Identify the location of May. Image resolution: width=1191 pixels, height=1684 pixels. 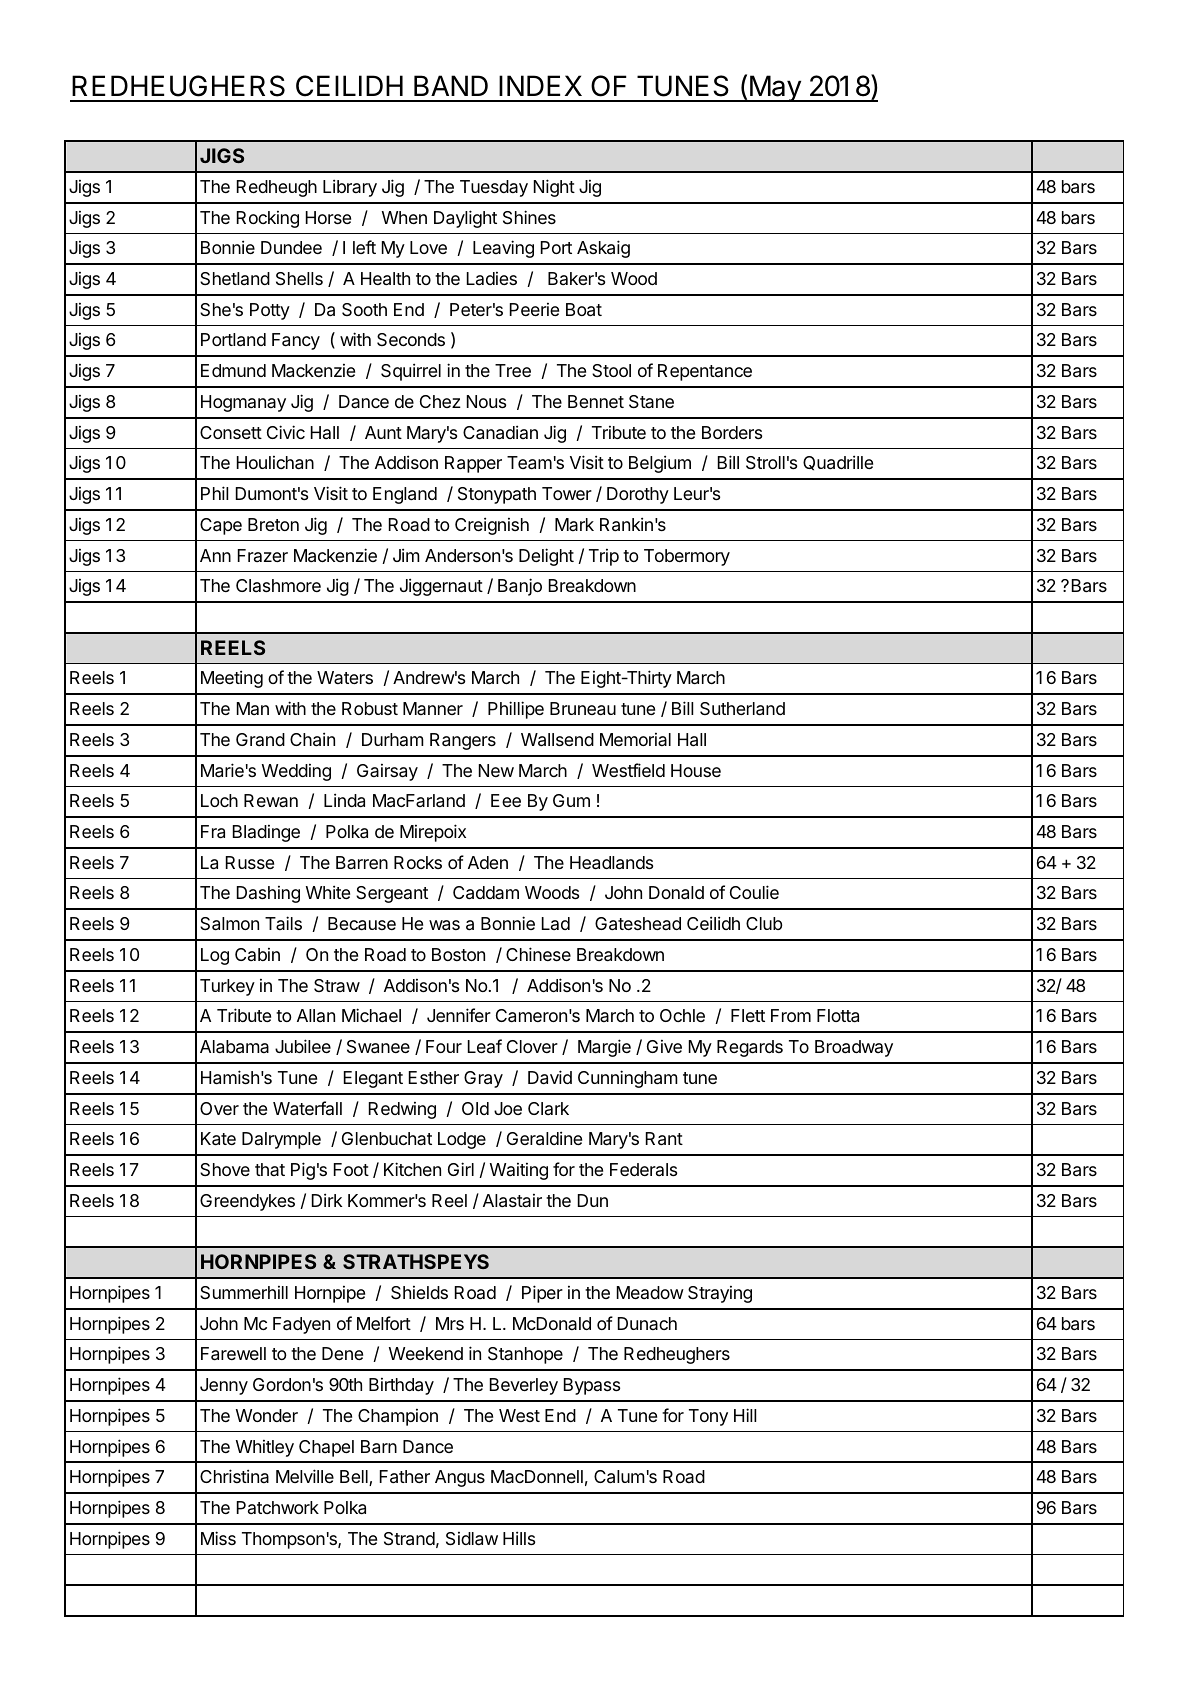
(775, 88).
